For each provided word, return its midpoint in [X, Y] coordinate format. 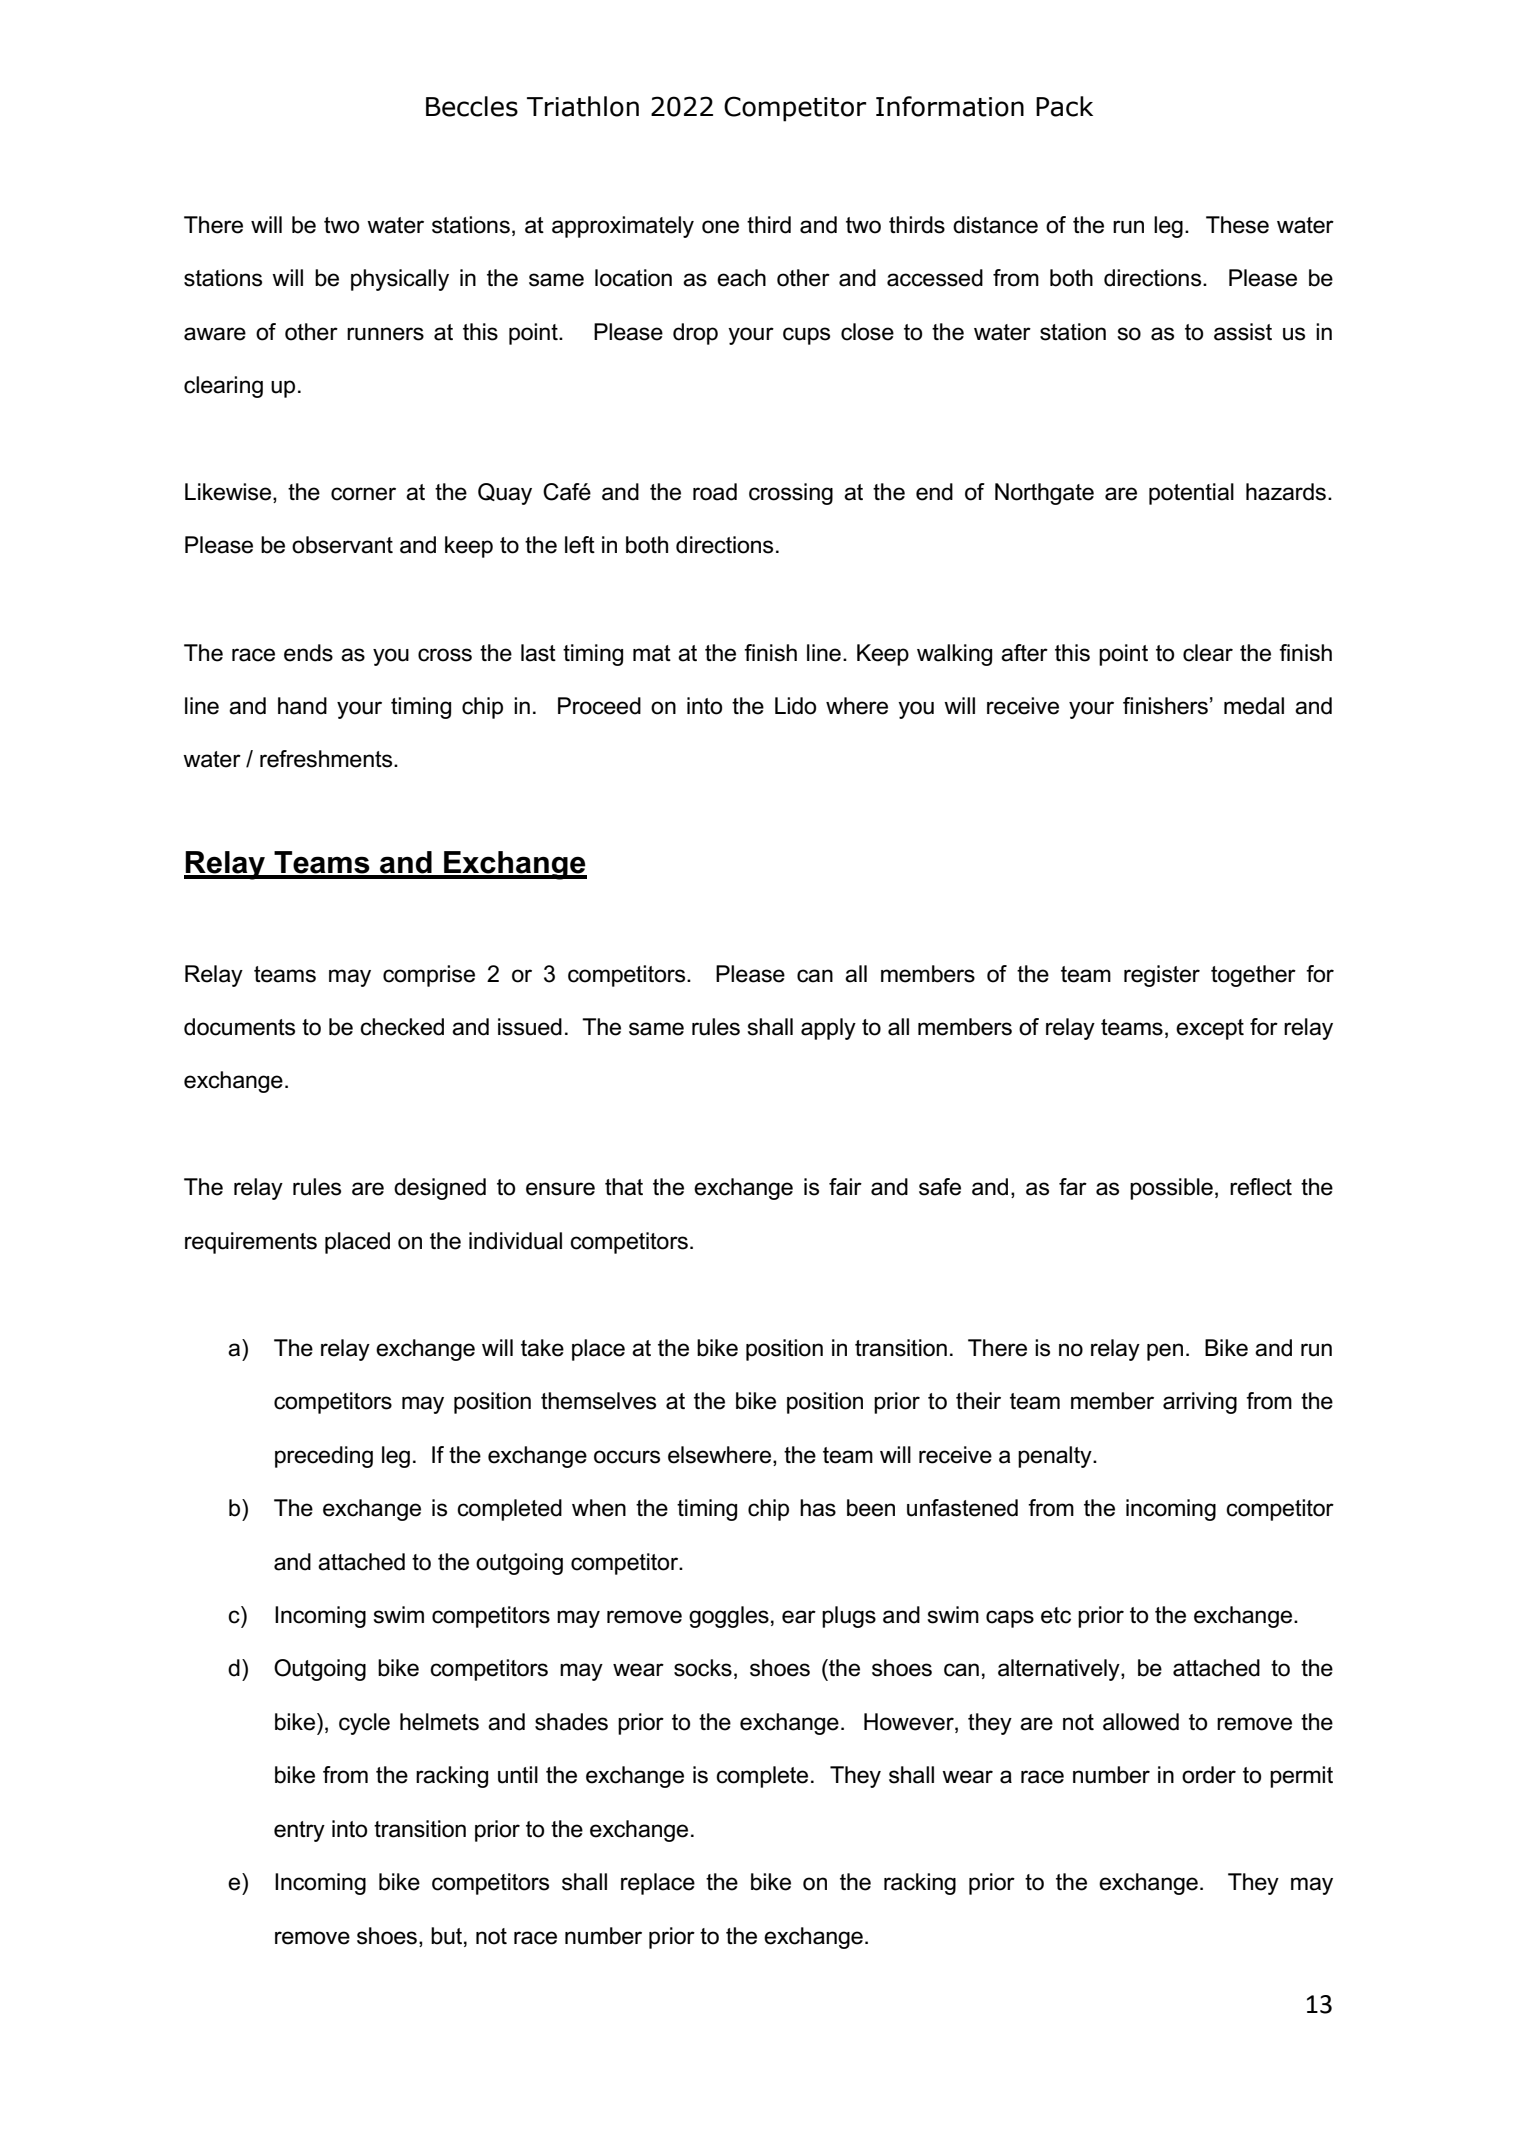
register [1162, 976]
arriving [1200, 1403]
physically [400, 280]
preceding [324, 1457]
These [1237, 225]
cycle [364, 1724]
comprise [429, 976]
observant [342, 545]
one [720, 227]
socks [703, 1668]
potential [1191, 494]
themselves [598, 1401]
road [715, 492]
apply [828, 1029]
